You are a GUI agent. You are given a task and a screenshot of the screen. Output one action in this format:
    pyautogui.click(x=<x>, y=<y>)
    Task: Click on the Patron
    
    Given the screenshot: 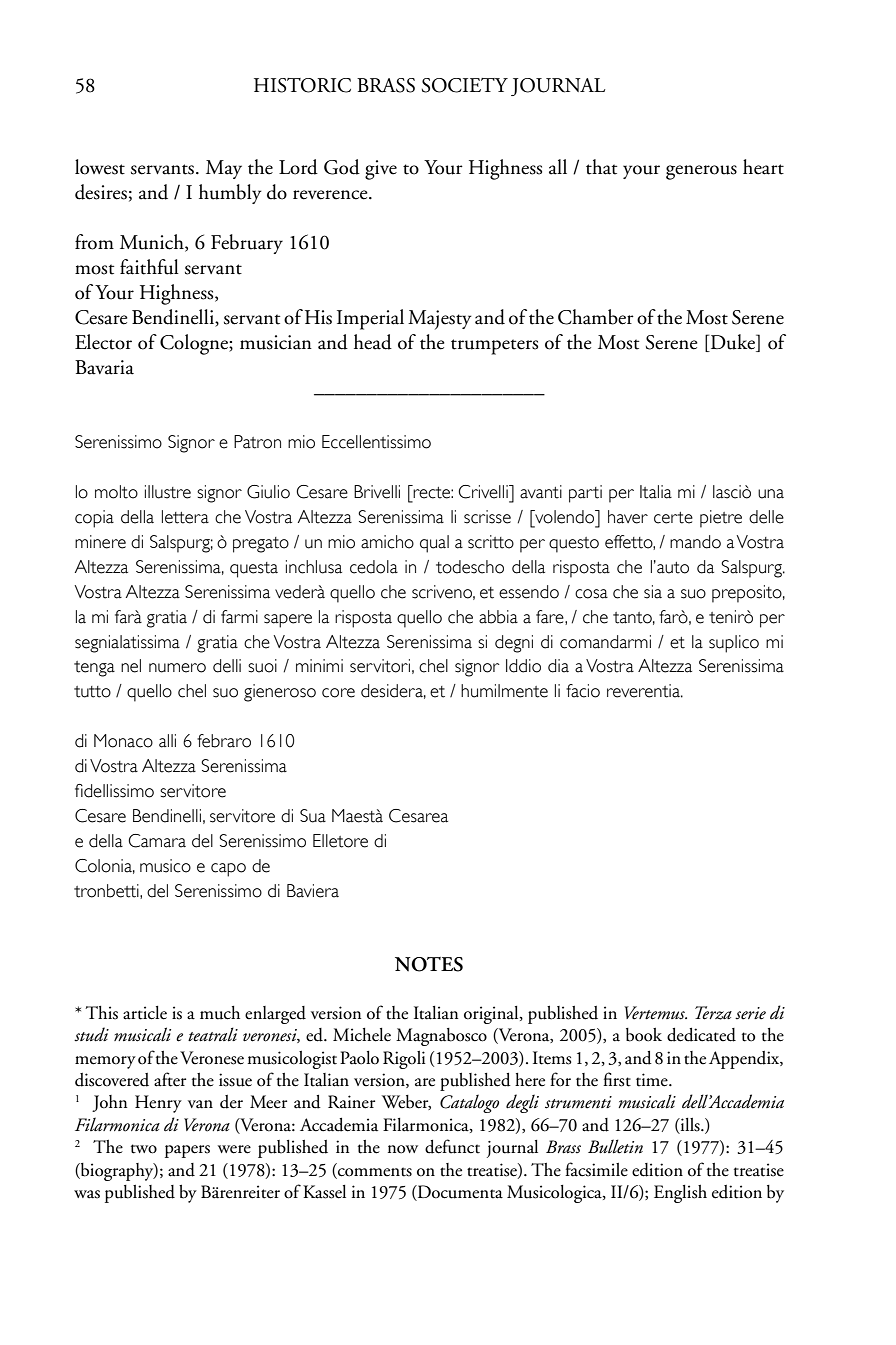 What is the action you would take?
    pyautogui.click(x=257, y=442)
